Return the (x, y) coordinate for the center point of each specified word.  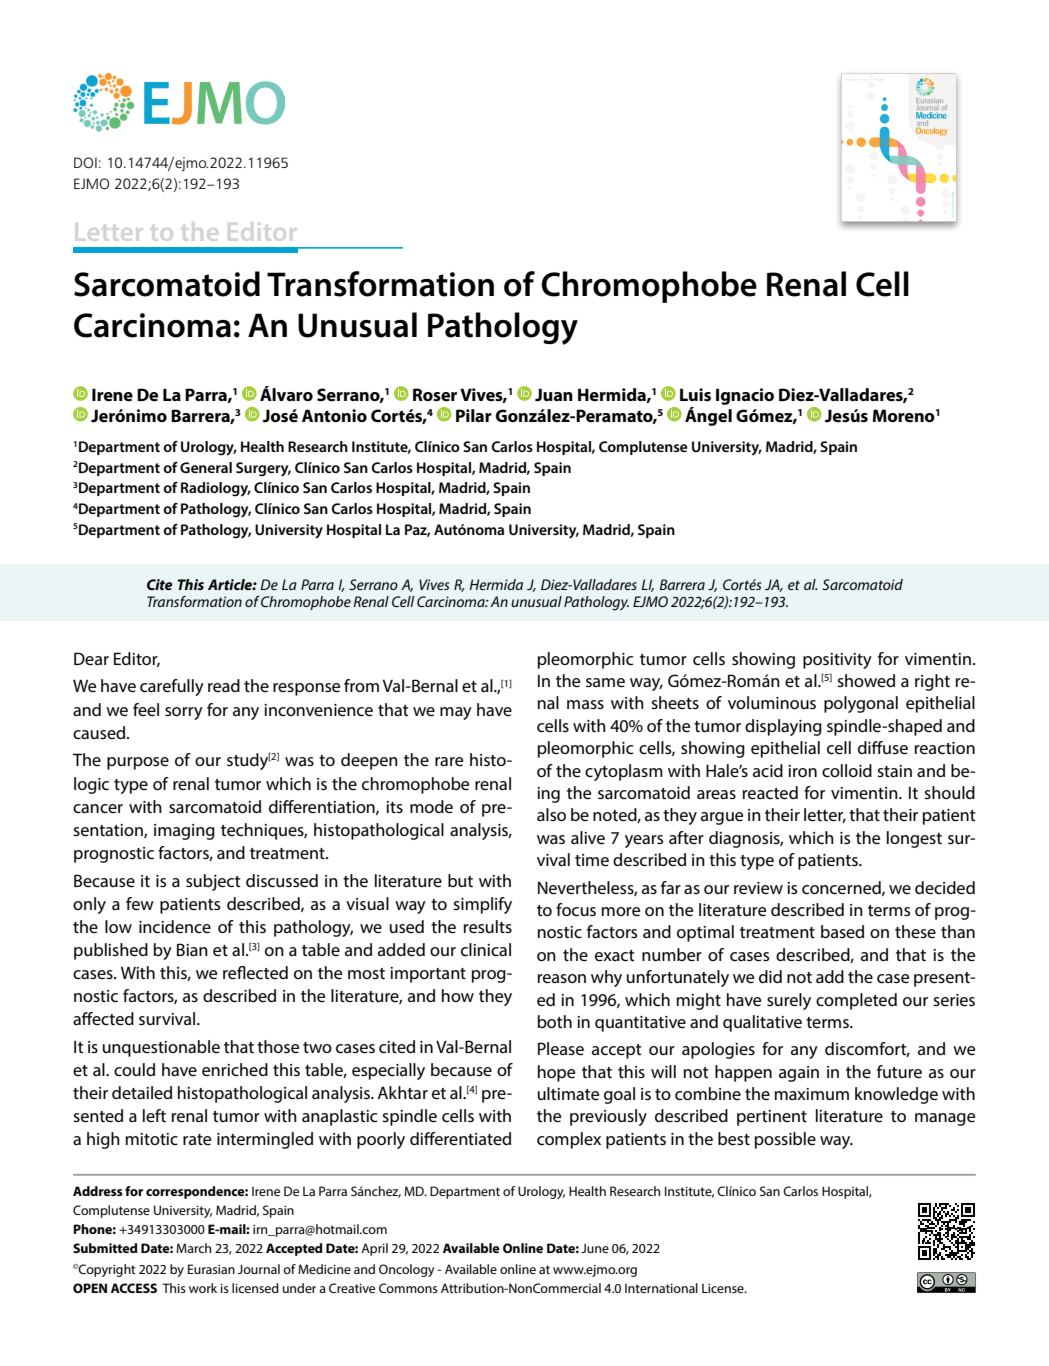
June (595, 1248)
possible (785, 1140)
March (193, 1248)
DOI (85, 162)
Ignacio (745, 396)
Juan (554, 395)
